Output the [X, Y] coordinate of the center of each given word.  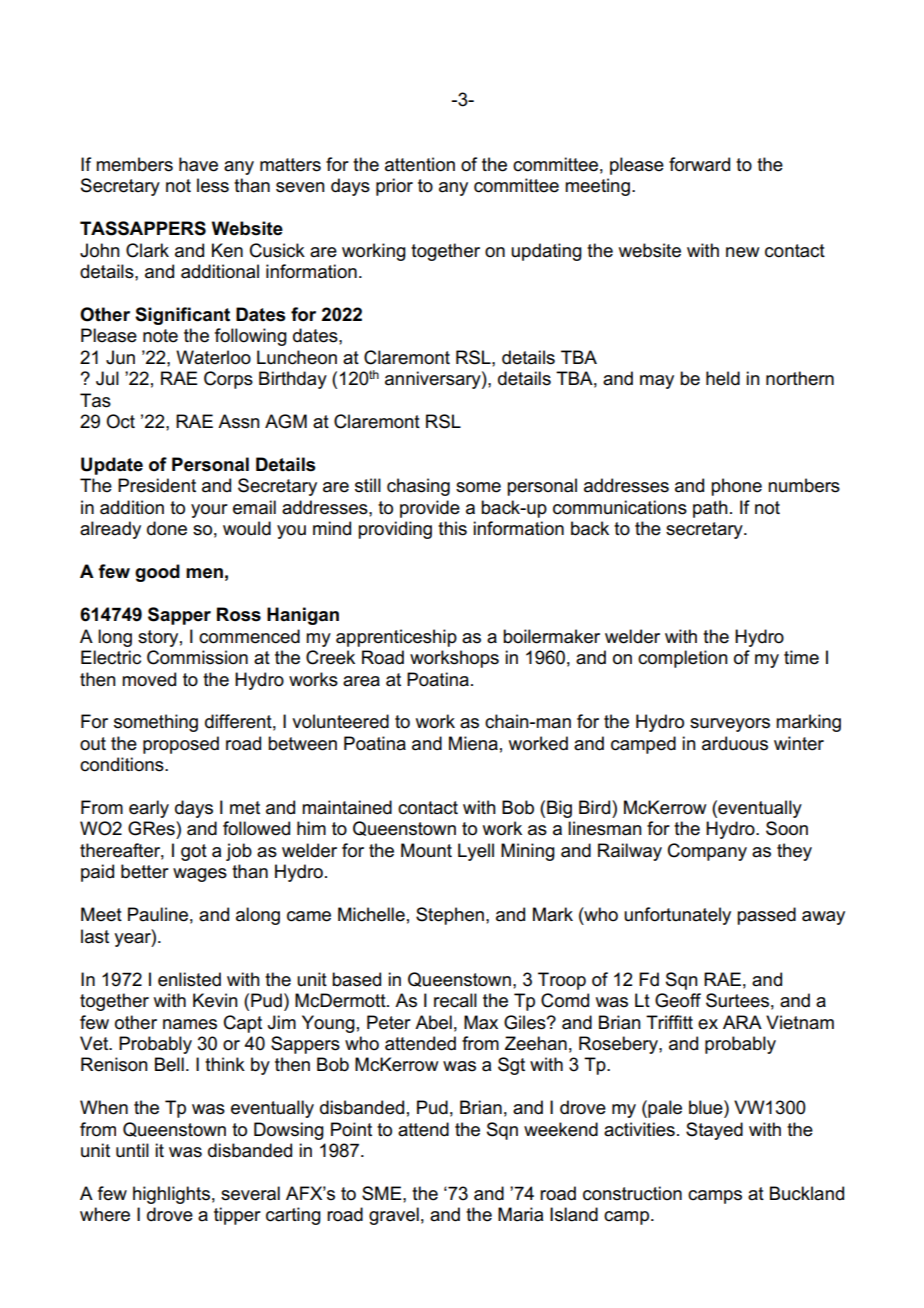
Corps [228, 380]
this [452, 528]
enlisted [189, 979]
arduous [735, 743]
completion [683, 659]
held [723, 378]
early [149, 809]
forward [699, 164]
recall [455, 1000]
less [213, 185]
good [157, 573]
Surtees [737, 1000]
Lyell [476, 852]
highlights [171, 1195]
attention [420, 164]
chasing [418, 487]
